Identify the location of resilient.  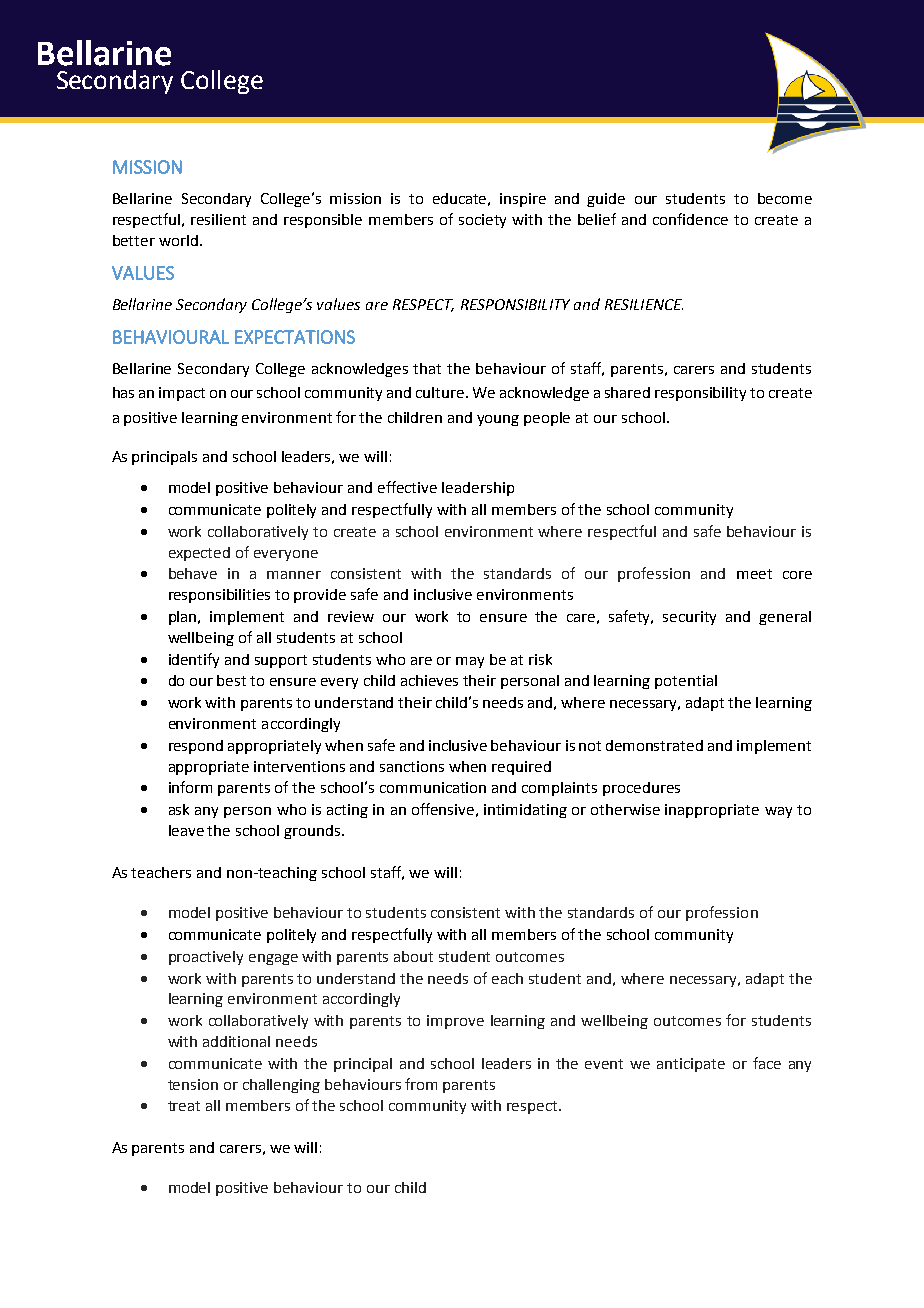
(218, 219).
